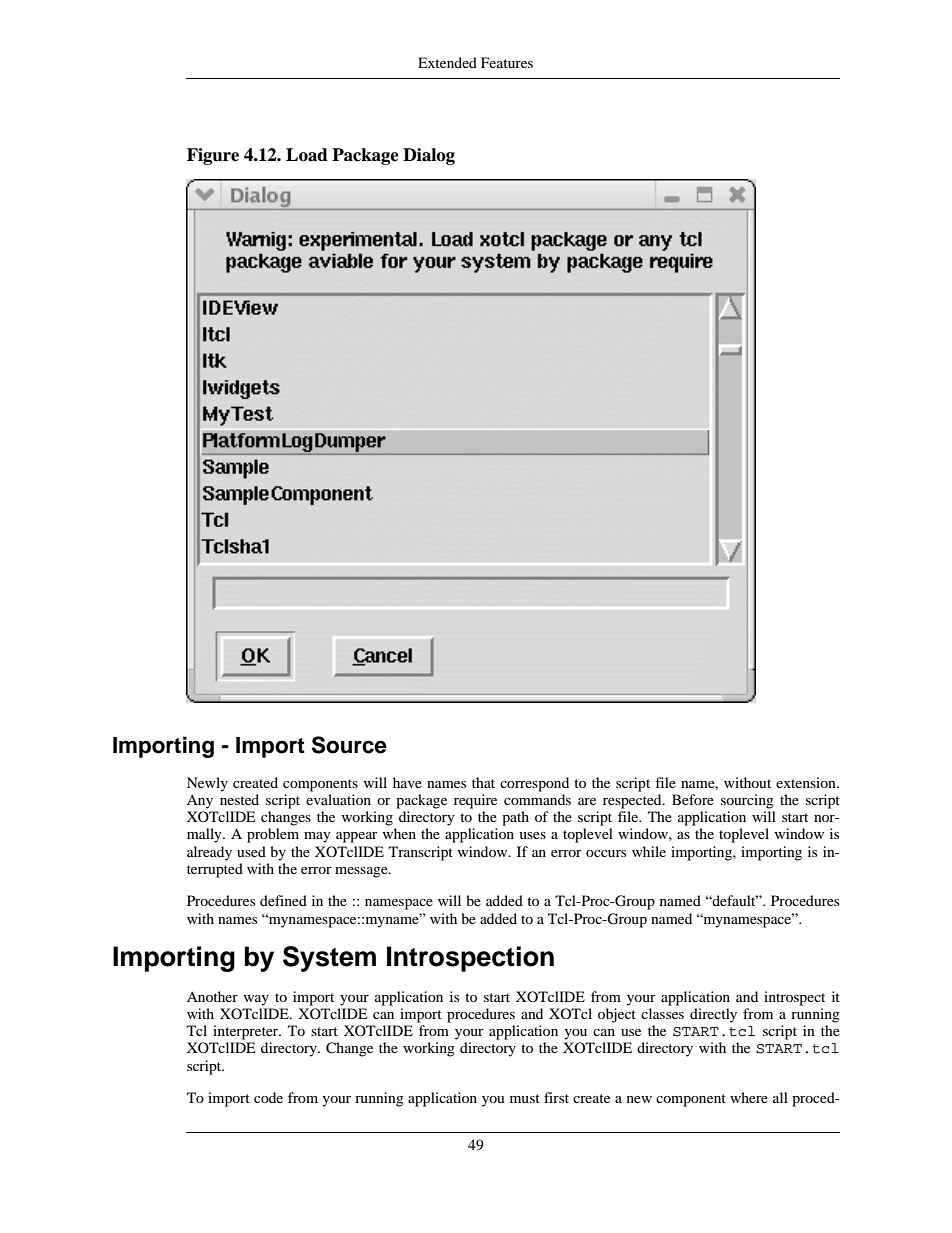 This screenshot has width=952, height=1233. I want to click on must, so click(525, 1098).
